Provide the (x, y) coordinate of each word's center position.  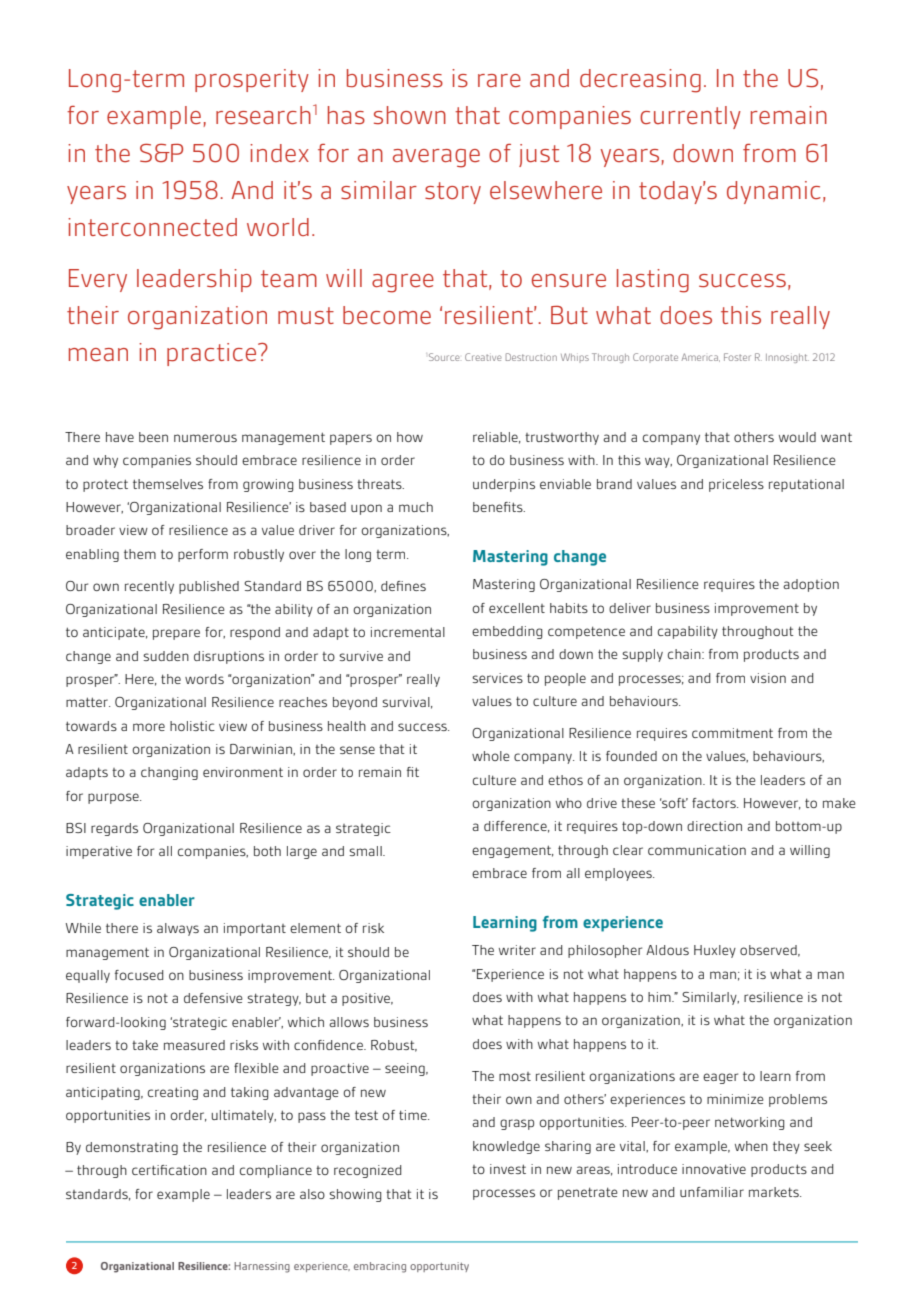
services (497, 678)
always (178, 929)
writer (517, 950)
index (279, 153)
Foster (737, 357)
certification (169, 1170)
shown (410, 115)
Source (444, 357)
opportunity (439, 1267)
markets (775, 1192)
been (153, 437)
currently (690, 117)
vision (768, 678)
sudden (166, 656)
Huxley (715, 951)
